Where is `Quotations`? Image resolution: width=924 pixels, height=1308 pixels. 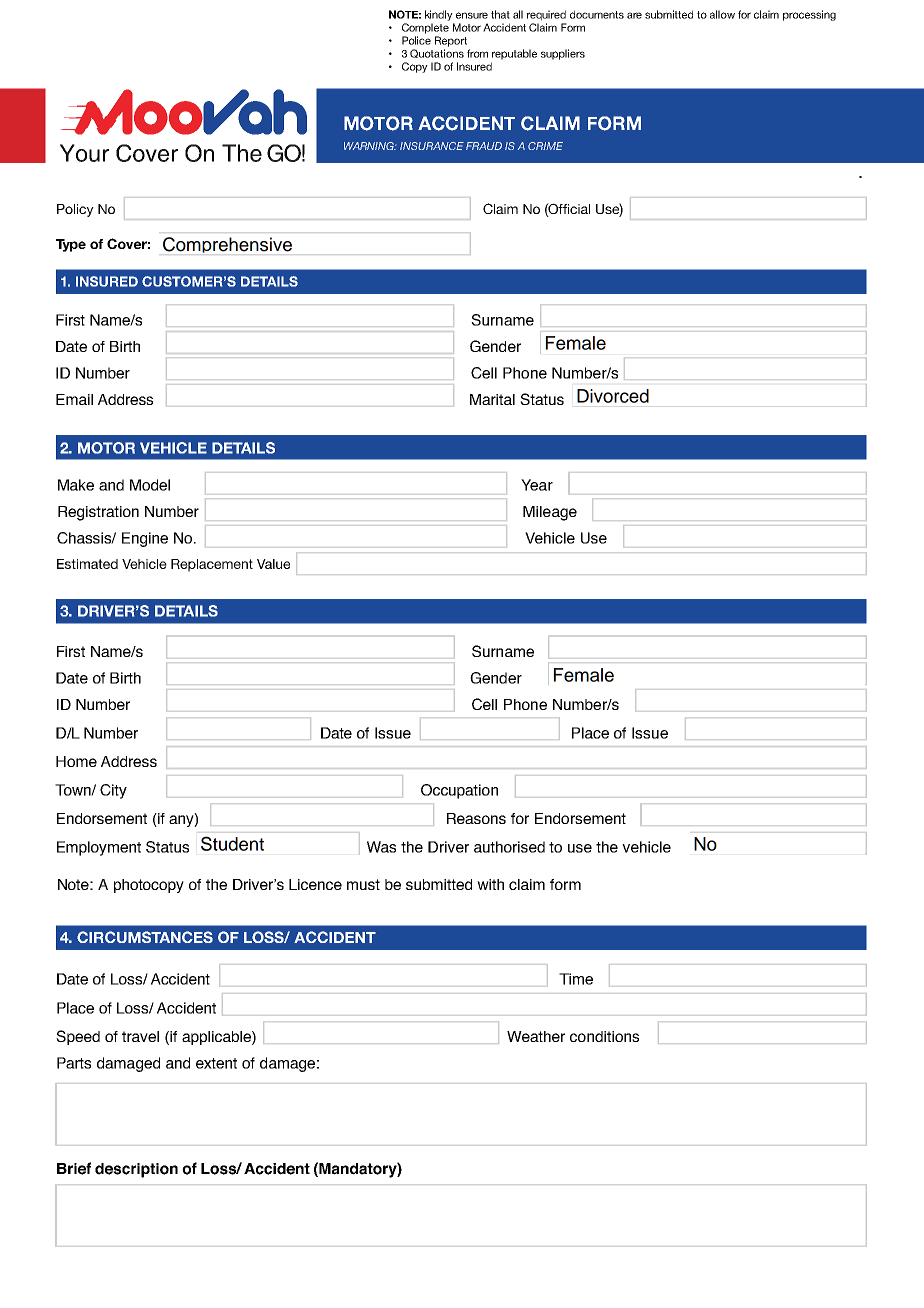 Quotations is located at coordinates (437, 53).
